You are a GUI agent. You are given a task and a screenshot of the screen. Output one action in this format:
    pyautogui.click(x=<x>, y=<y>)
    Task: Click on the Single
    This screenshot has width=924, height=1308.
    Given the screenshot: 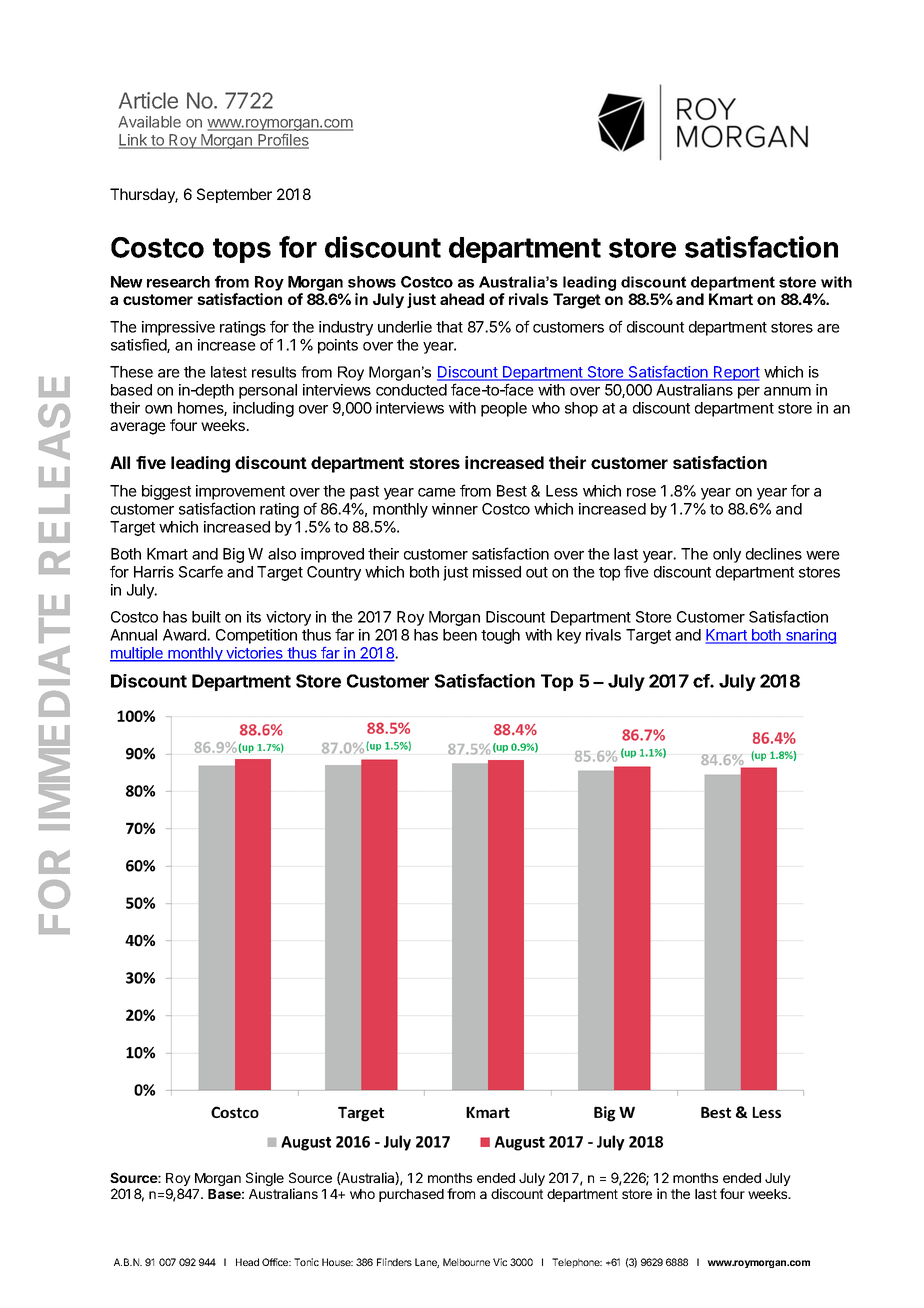 What is the action you would take?
    pyautogui.click(x=265, y=1179)
